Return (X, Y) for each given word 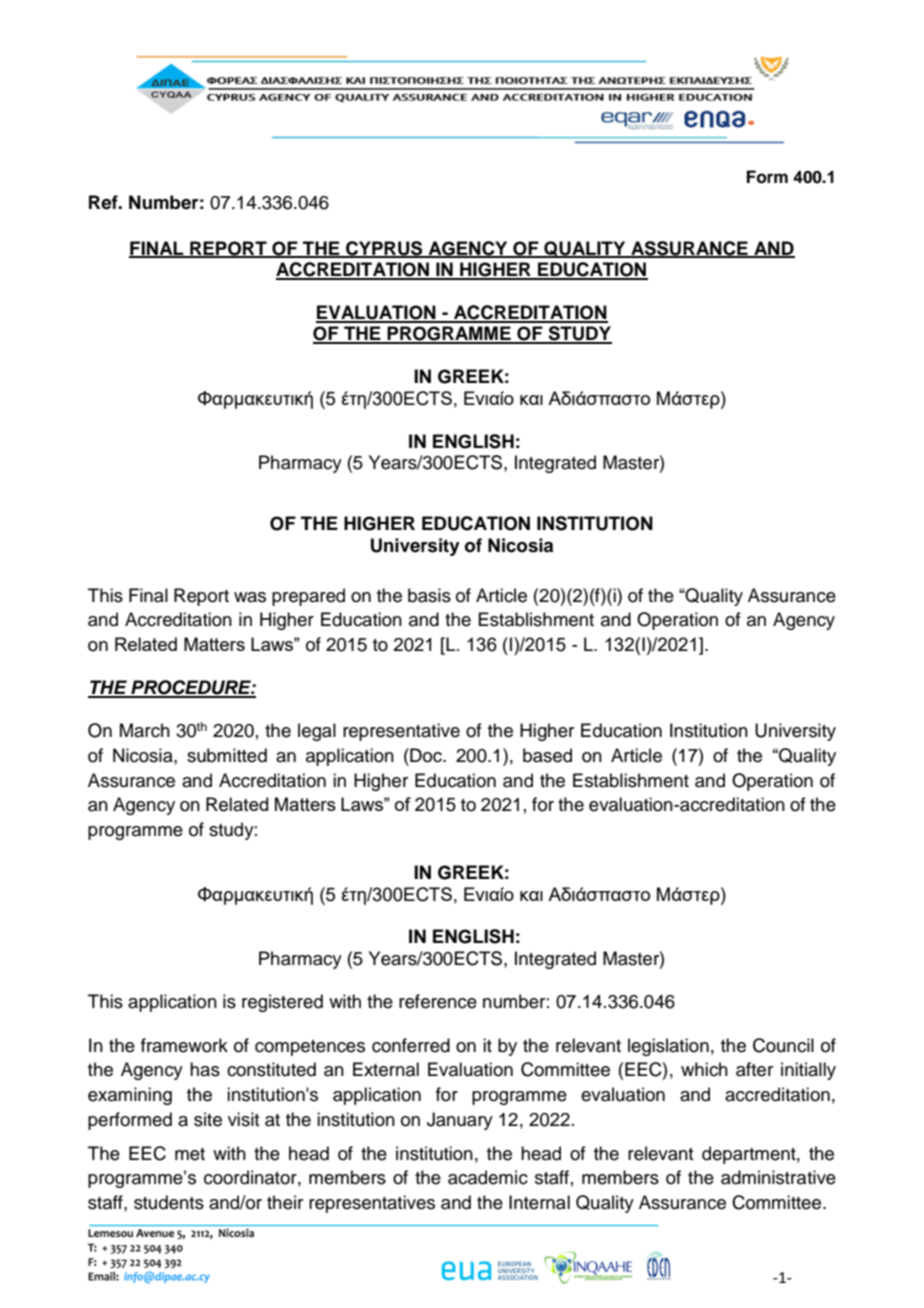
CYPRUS (384, 249)
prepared (308, 597)
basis (429, 595)
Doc (426, 755)
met (190, 1154)
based (547, 755)
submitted (227, 755)
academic (488, 1177)
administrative (778, 1177)
